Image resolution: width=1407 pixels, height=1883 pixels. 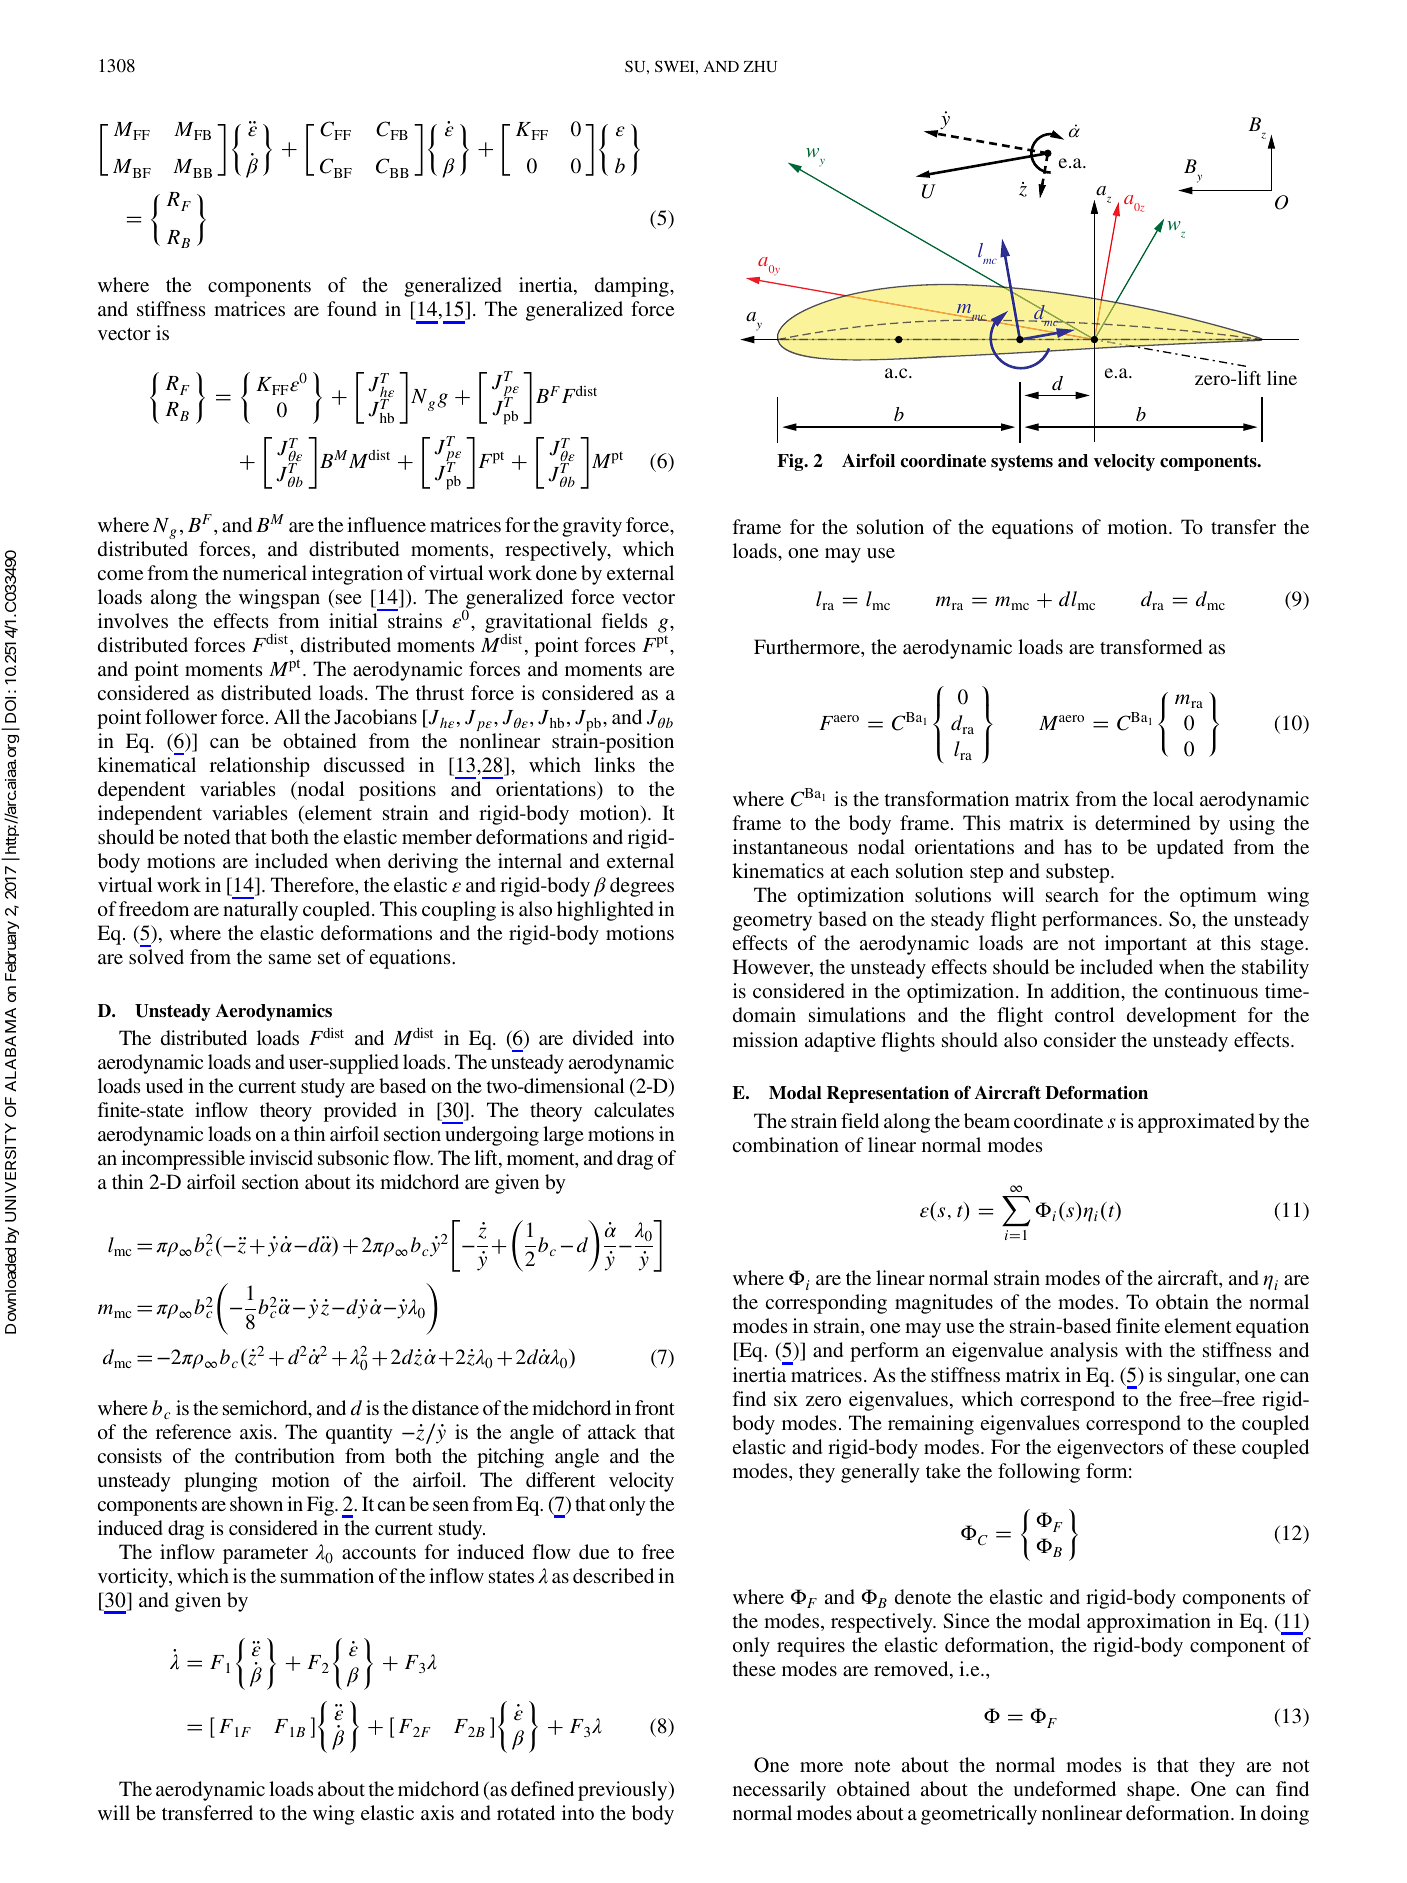 I want to click on necessarily, so click(x=779, y=1791).
